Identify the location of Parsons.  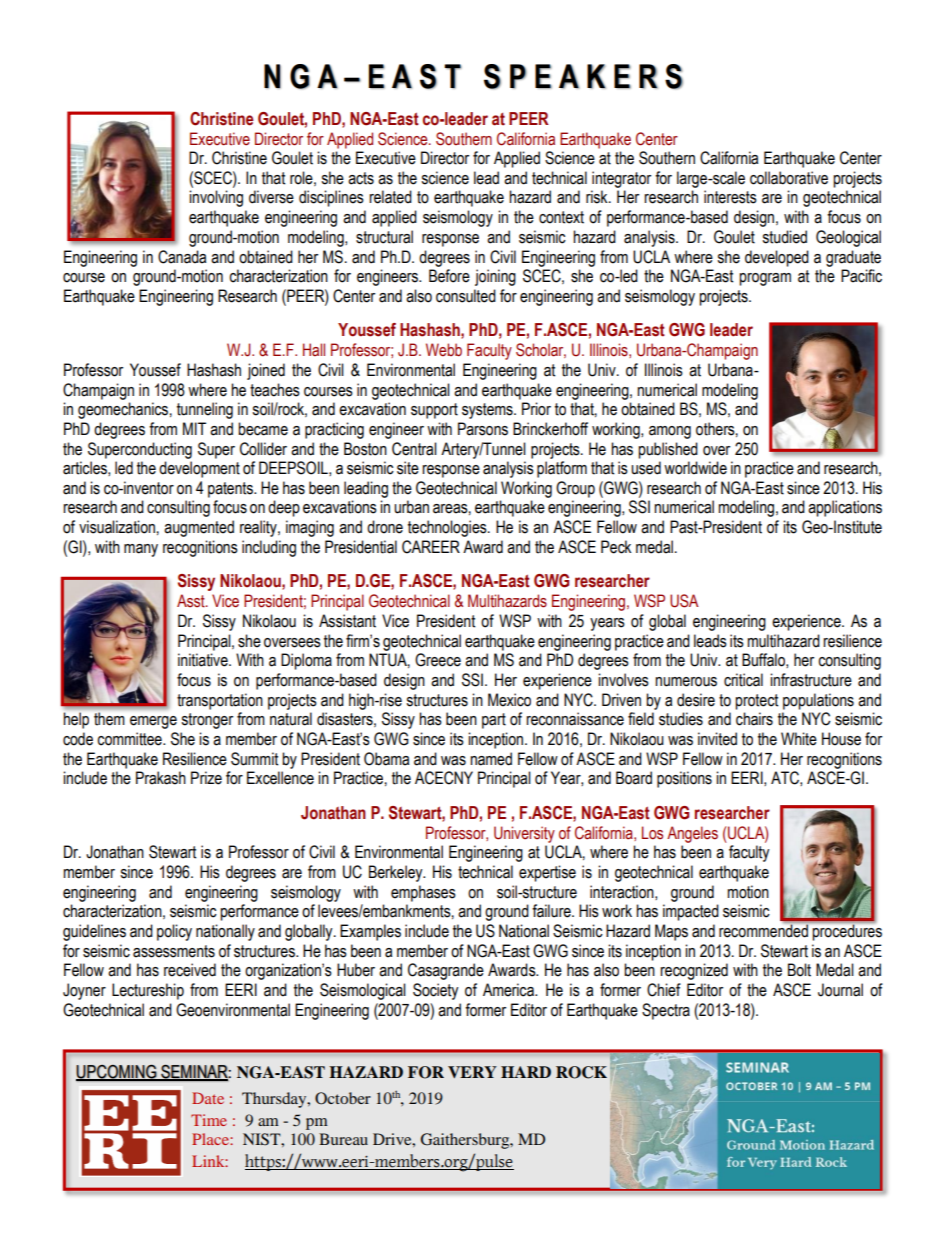
(483, 429).
